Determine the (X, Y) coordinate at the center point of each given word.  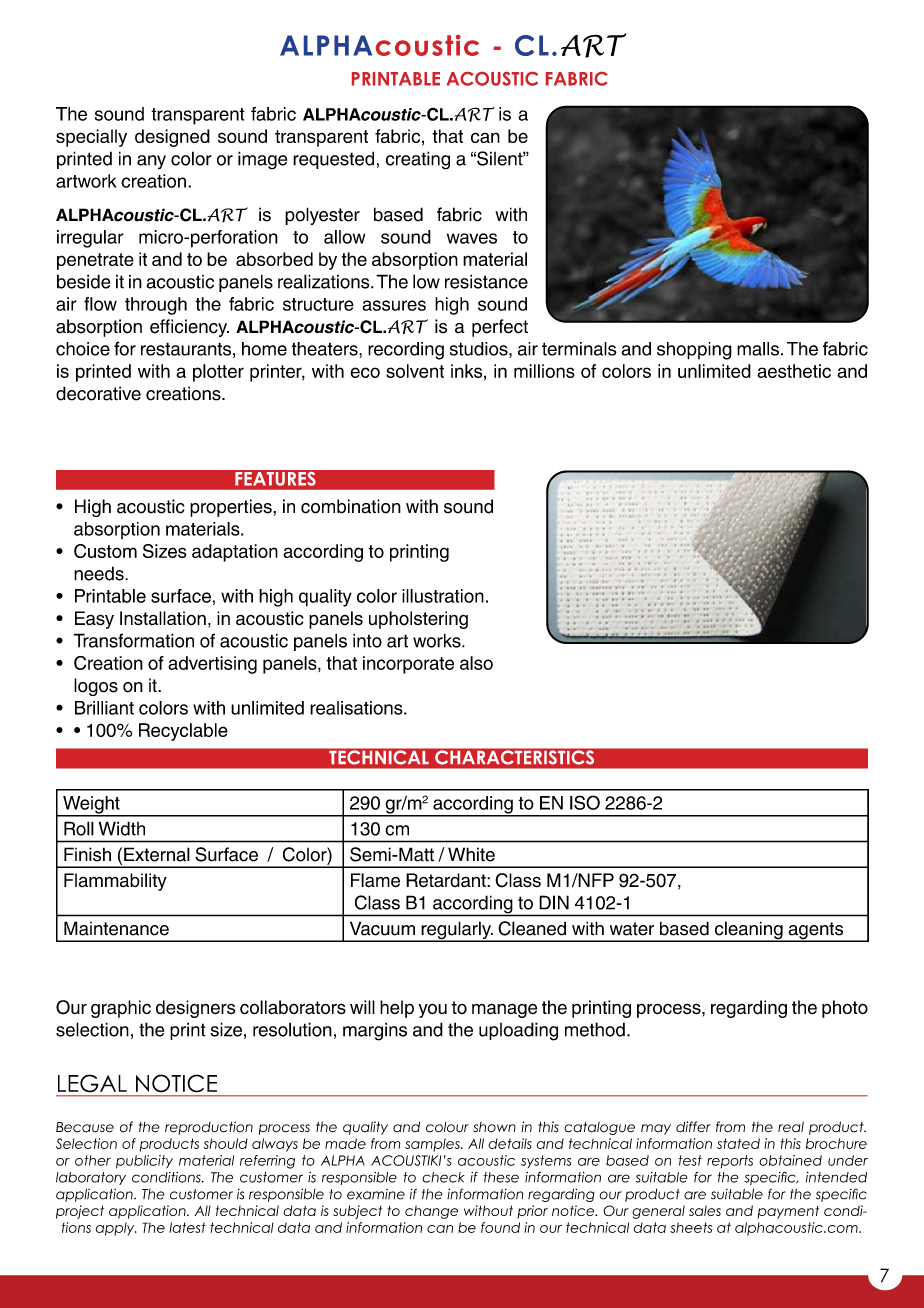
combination (351, 506)
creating (418, 160)
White (471, 854)
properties (232, 508)
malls (758, 349)
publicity (144, 1162)
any (151, 162)
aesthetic (794, 371)
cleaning (748, 931)
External (157, 854)
